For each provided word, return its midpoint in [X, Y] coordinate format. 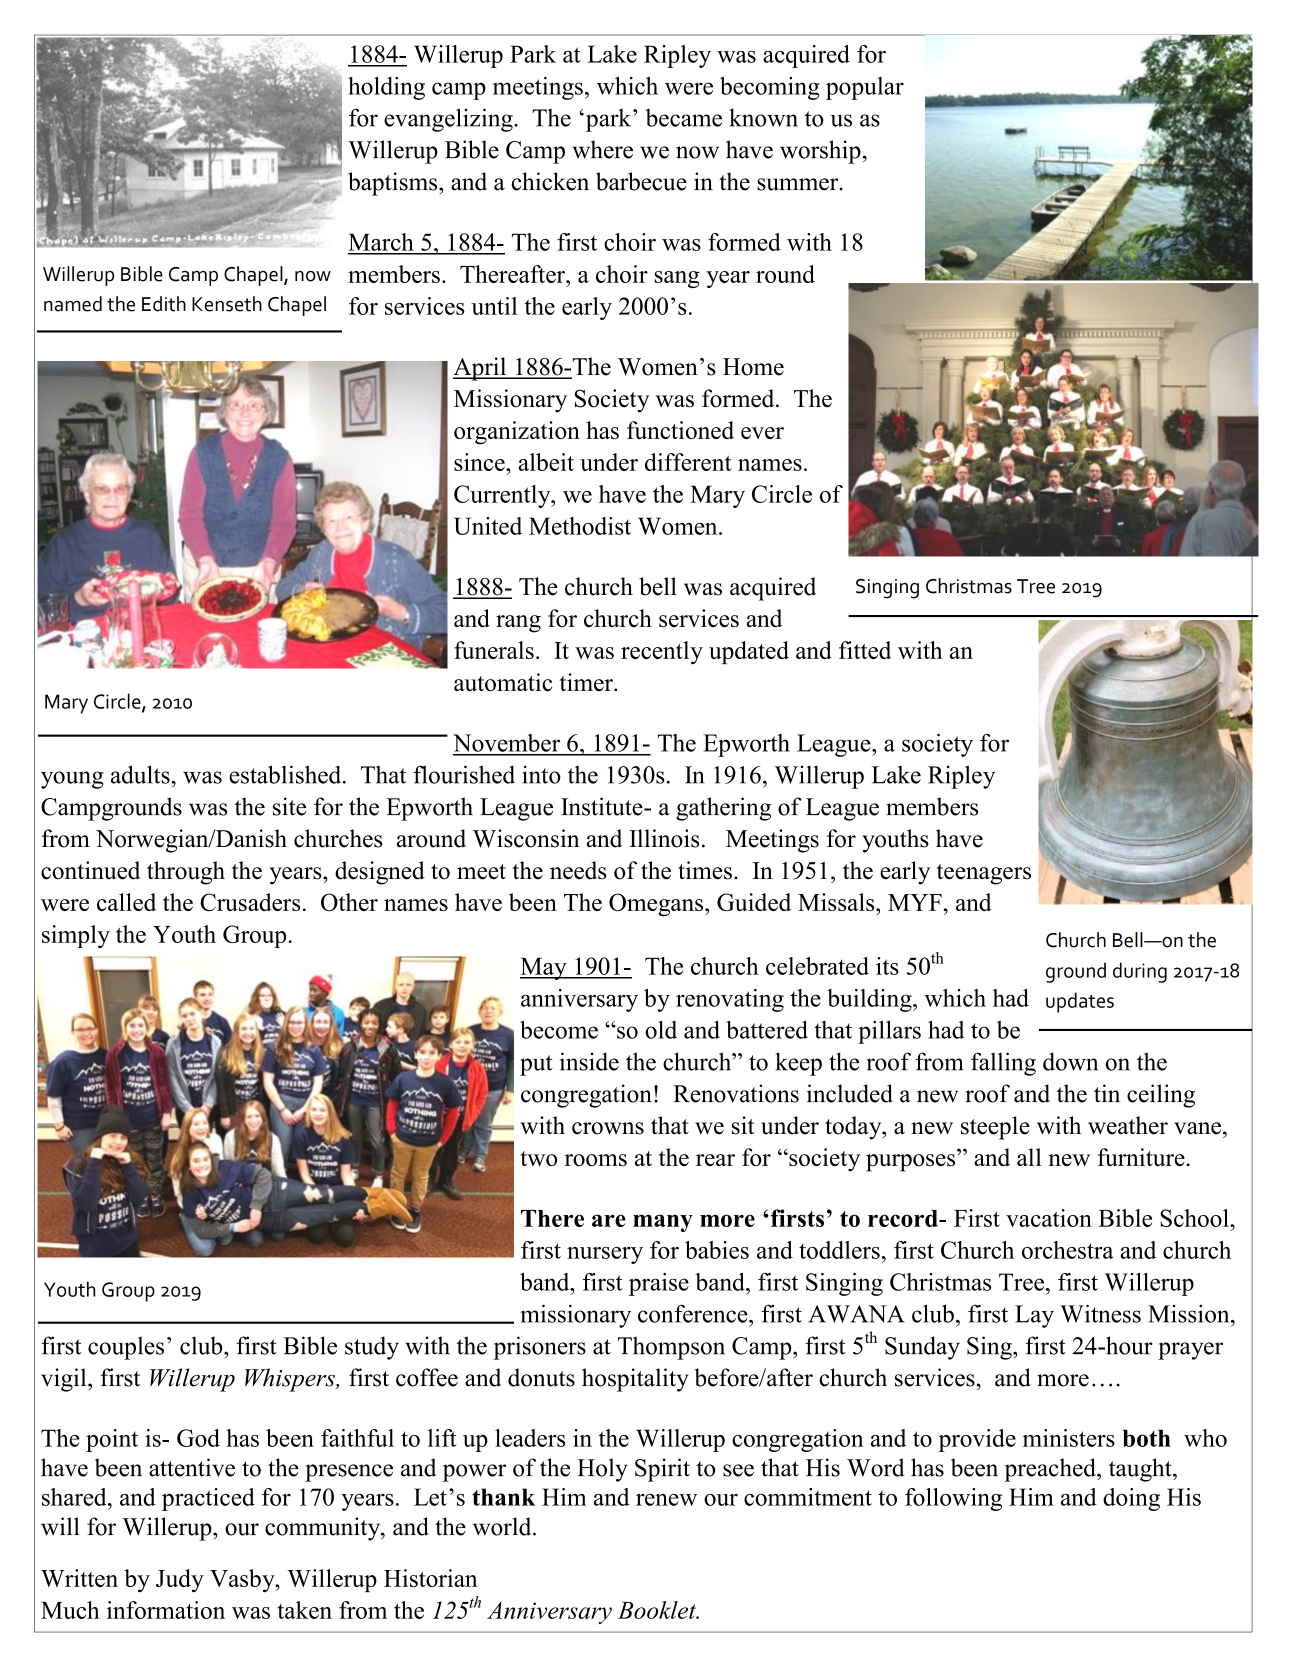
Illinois [664, 838]
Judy [180, 1581]
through [186, 873]
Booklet [658, 1610]
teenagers [983, 874]
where [602, 149]
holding [386, 88]
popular [865, 88]
